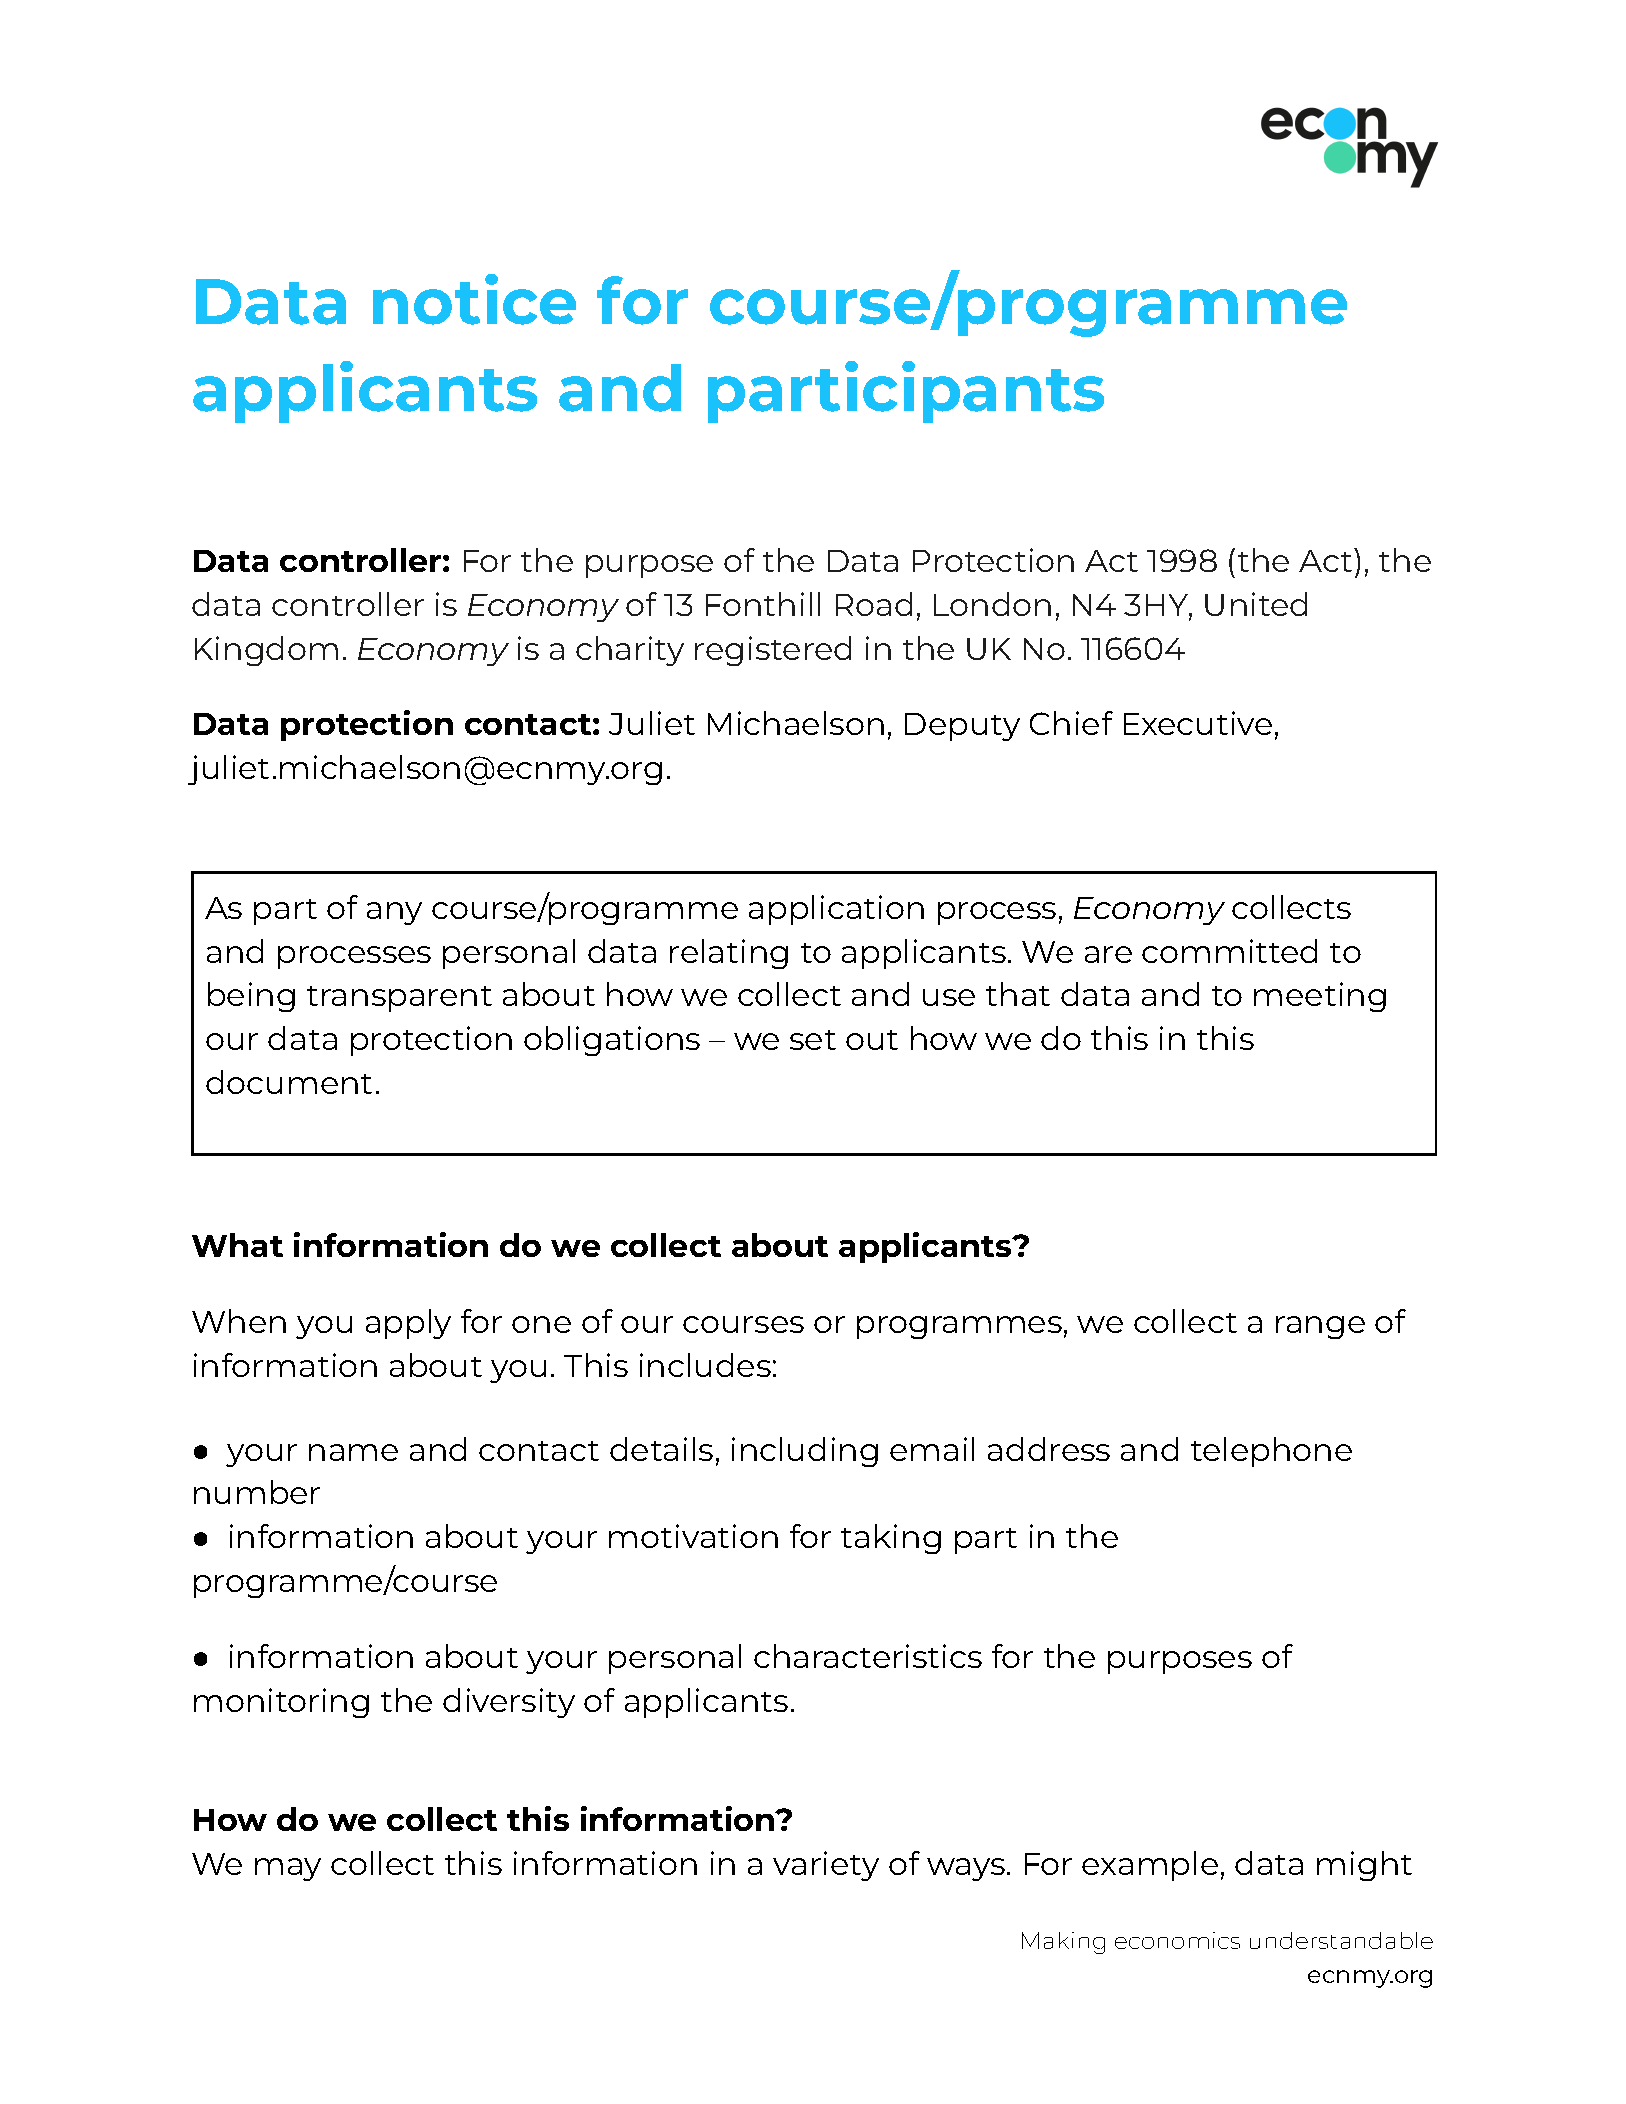 This screenshot has width=1626, height=2104. What do you see at coordinates (289, 1082) in the screenshot?
I see `document` at bounding box center [289, 1082].
